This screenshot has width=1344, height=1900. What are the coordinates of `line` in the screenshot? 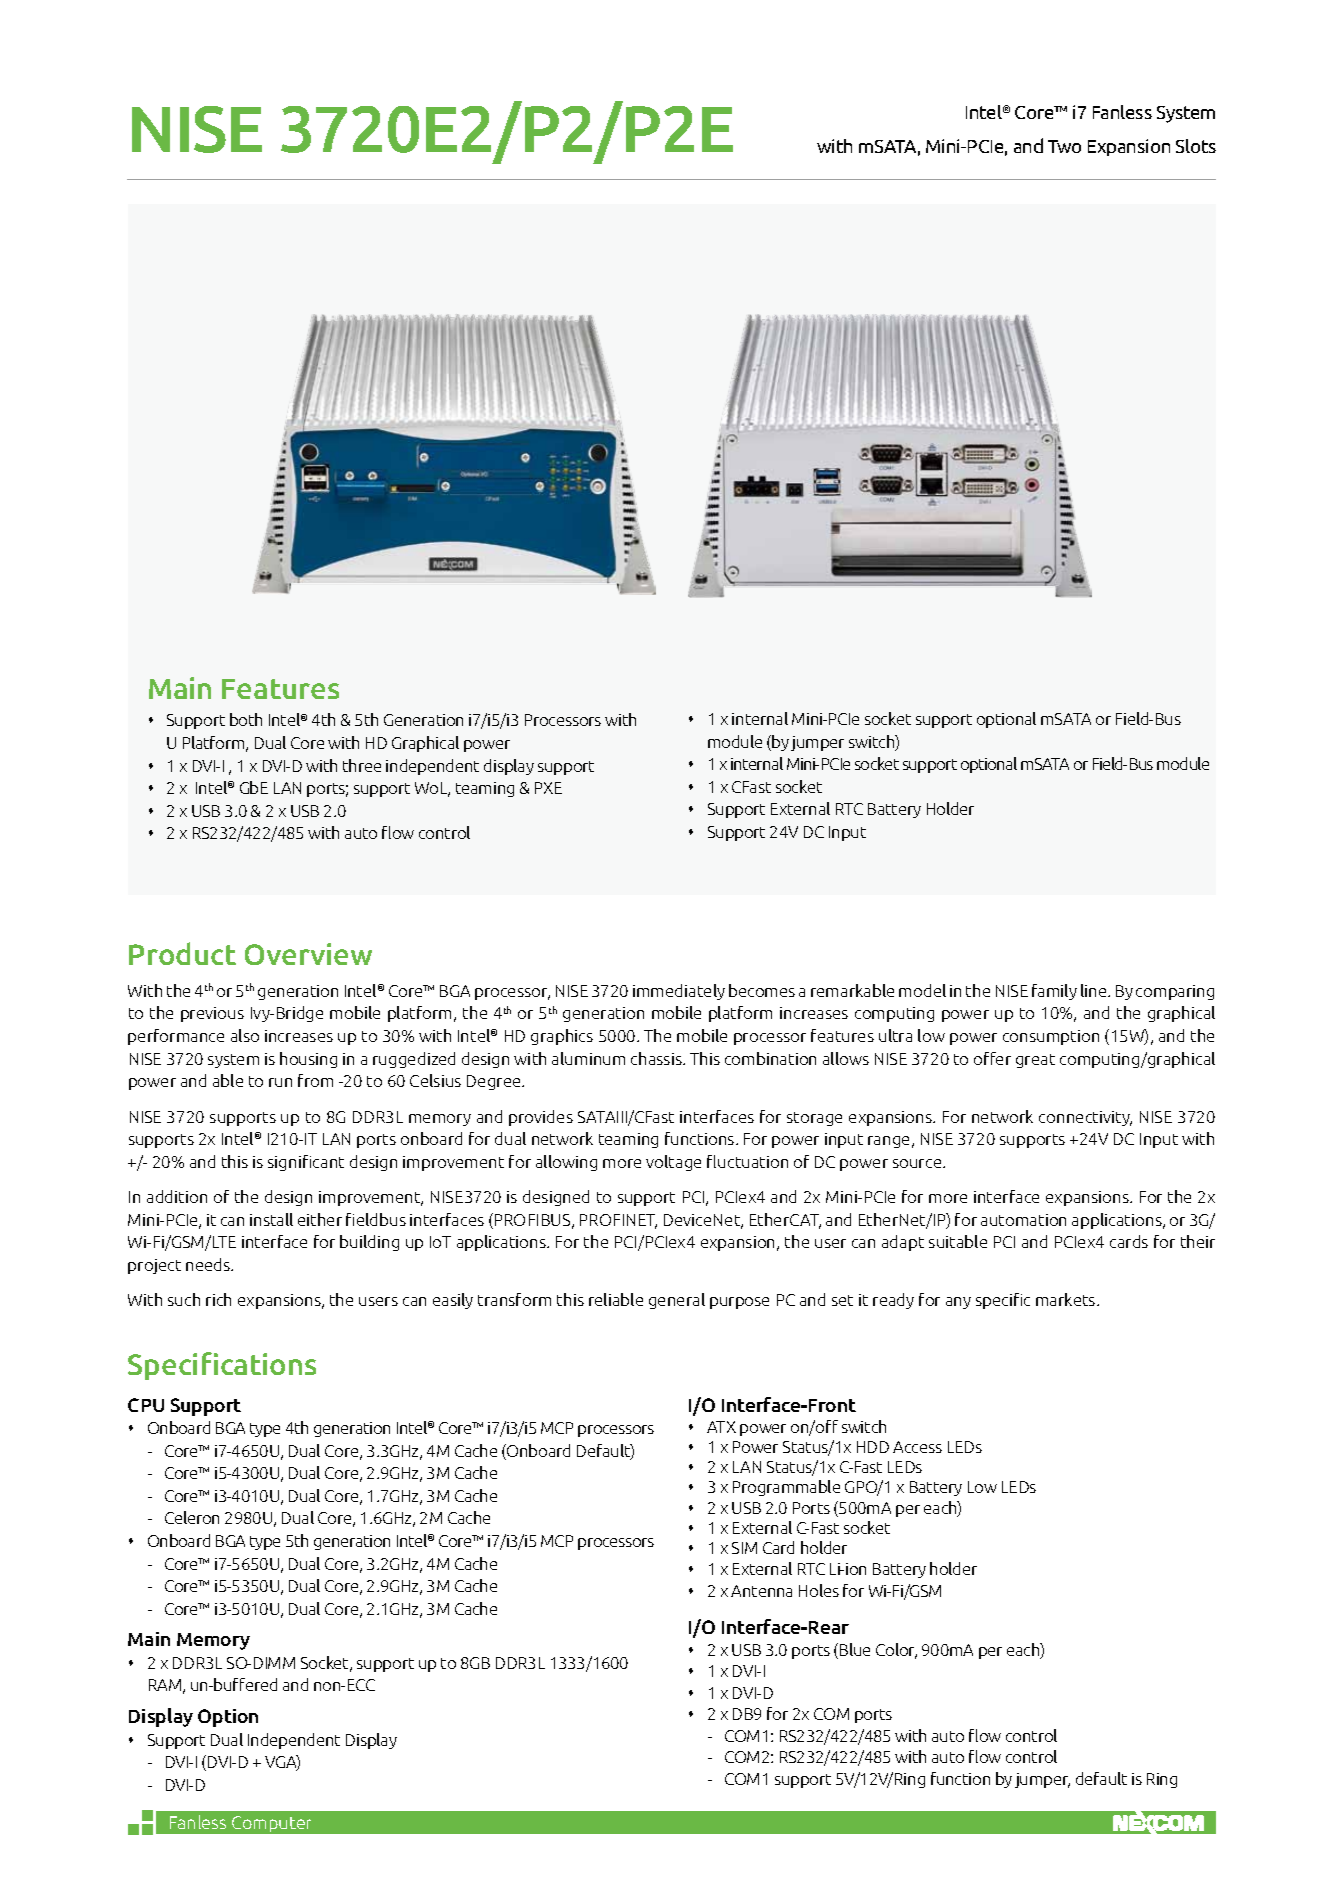 It's located at (1095, 990).
